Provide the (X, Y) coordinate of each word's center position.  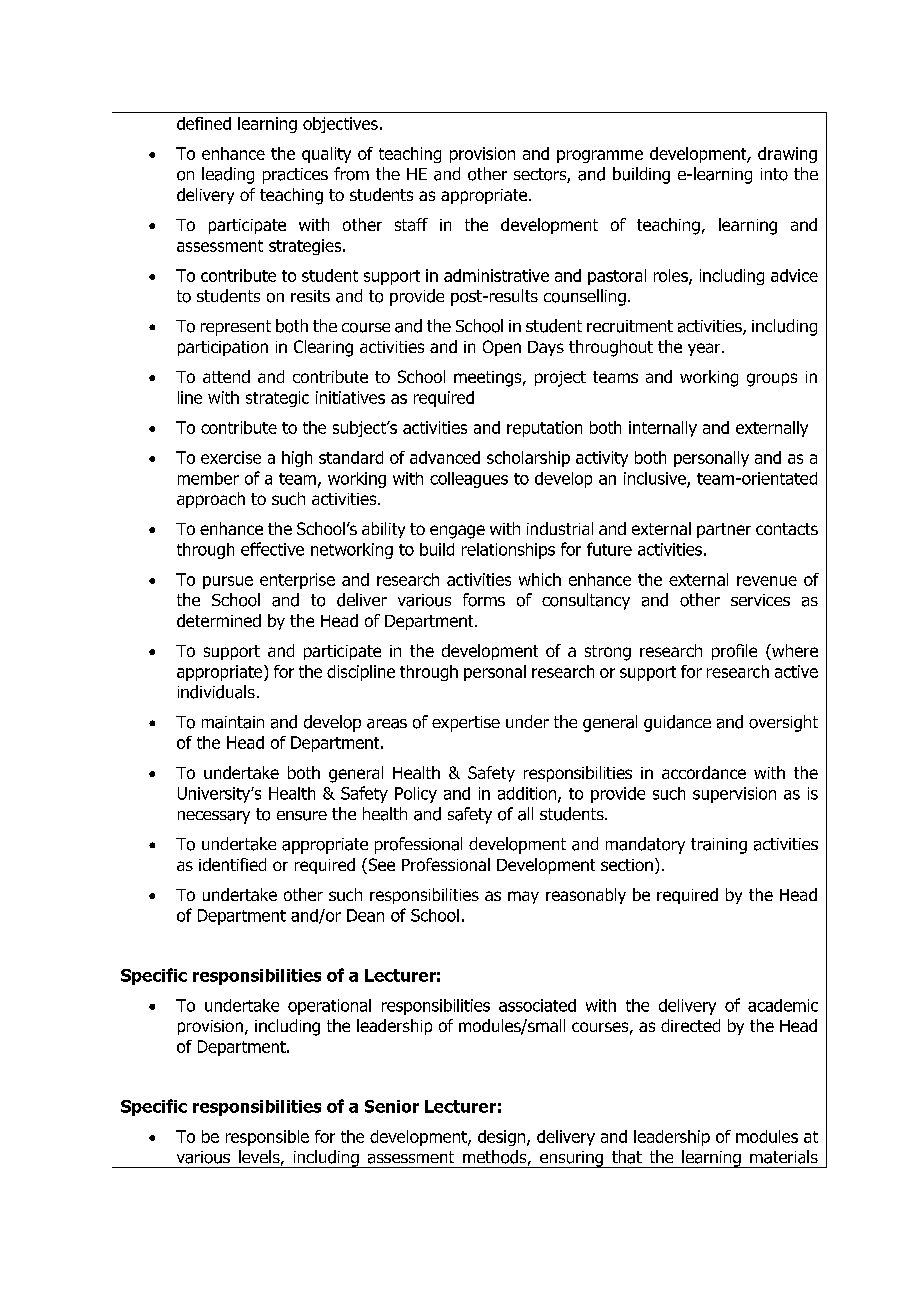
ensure (302, 816)
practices (295, 176)
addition (528, 794)
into (774, 174)
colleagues (469, 480)
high (297, 459)
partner (724, 530)
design (503, 1138)
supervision (734, 795)
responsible (267, 1138)
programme (600, 156)
